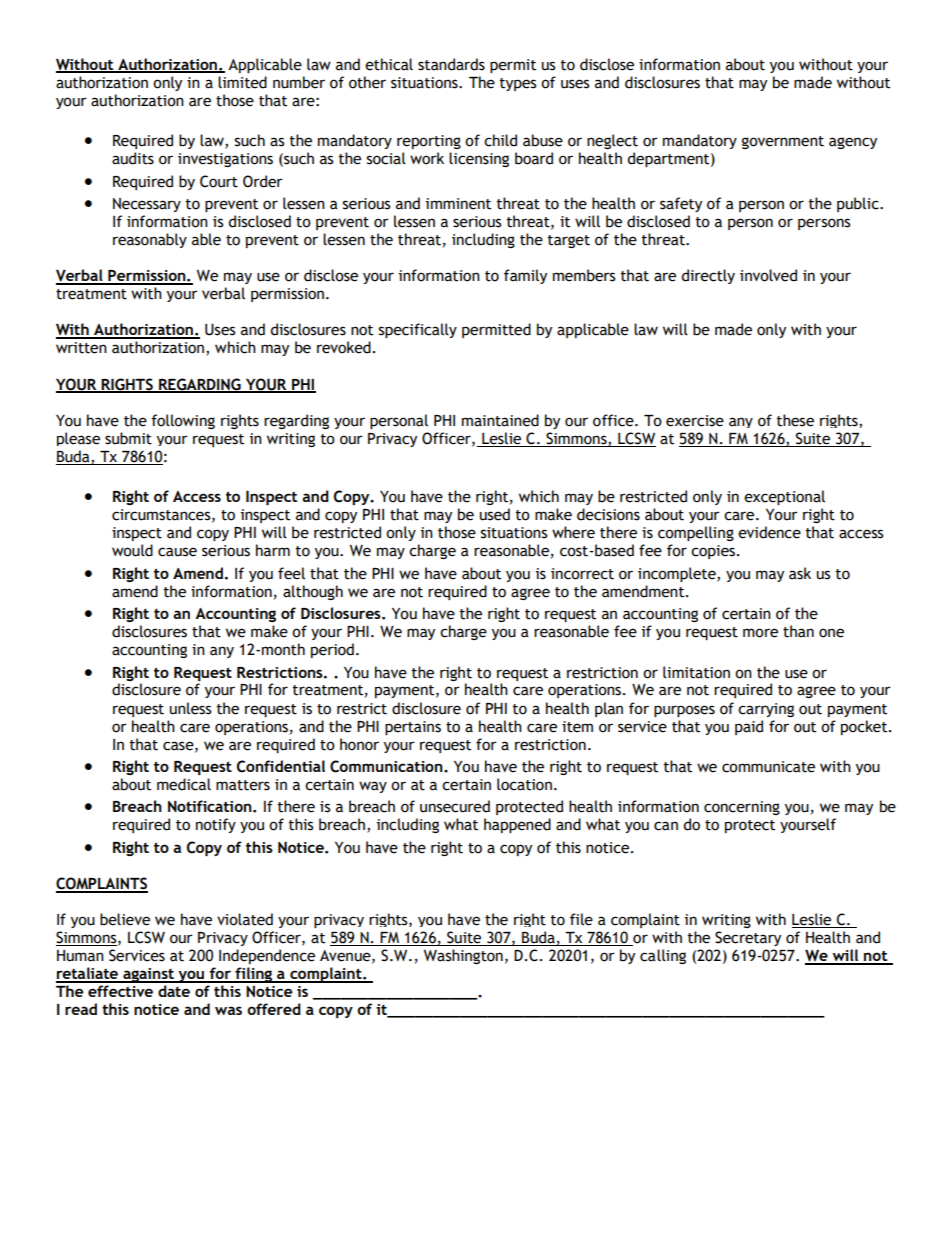 The image size is (952, 1233). I want to click on these, so click(795, 420).
